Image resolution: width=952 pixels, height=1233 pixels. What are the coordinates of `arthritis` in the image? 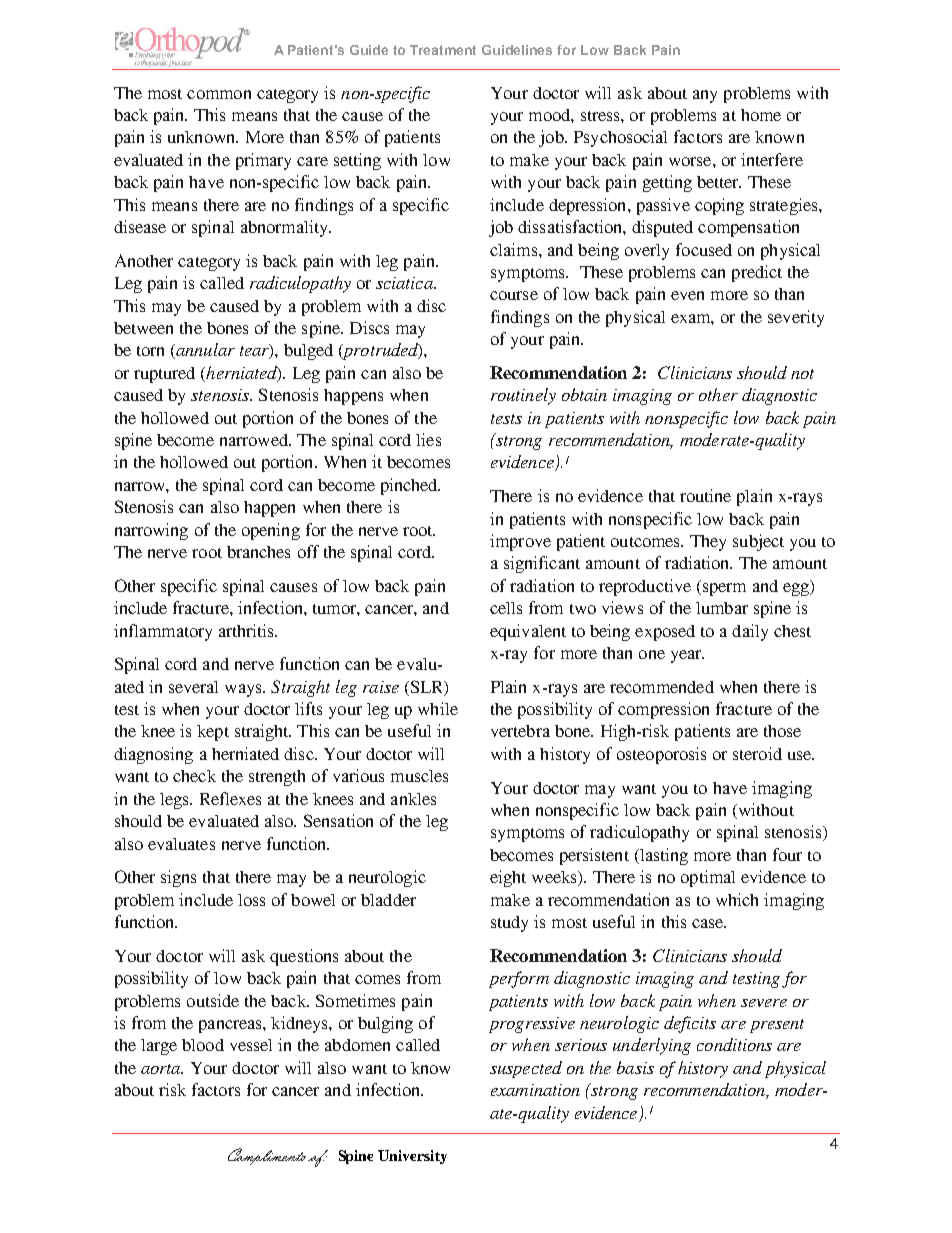 It's located at (247, 630).
